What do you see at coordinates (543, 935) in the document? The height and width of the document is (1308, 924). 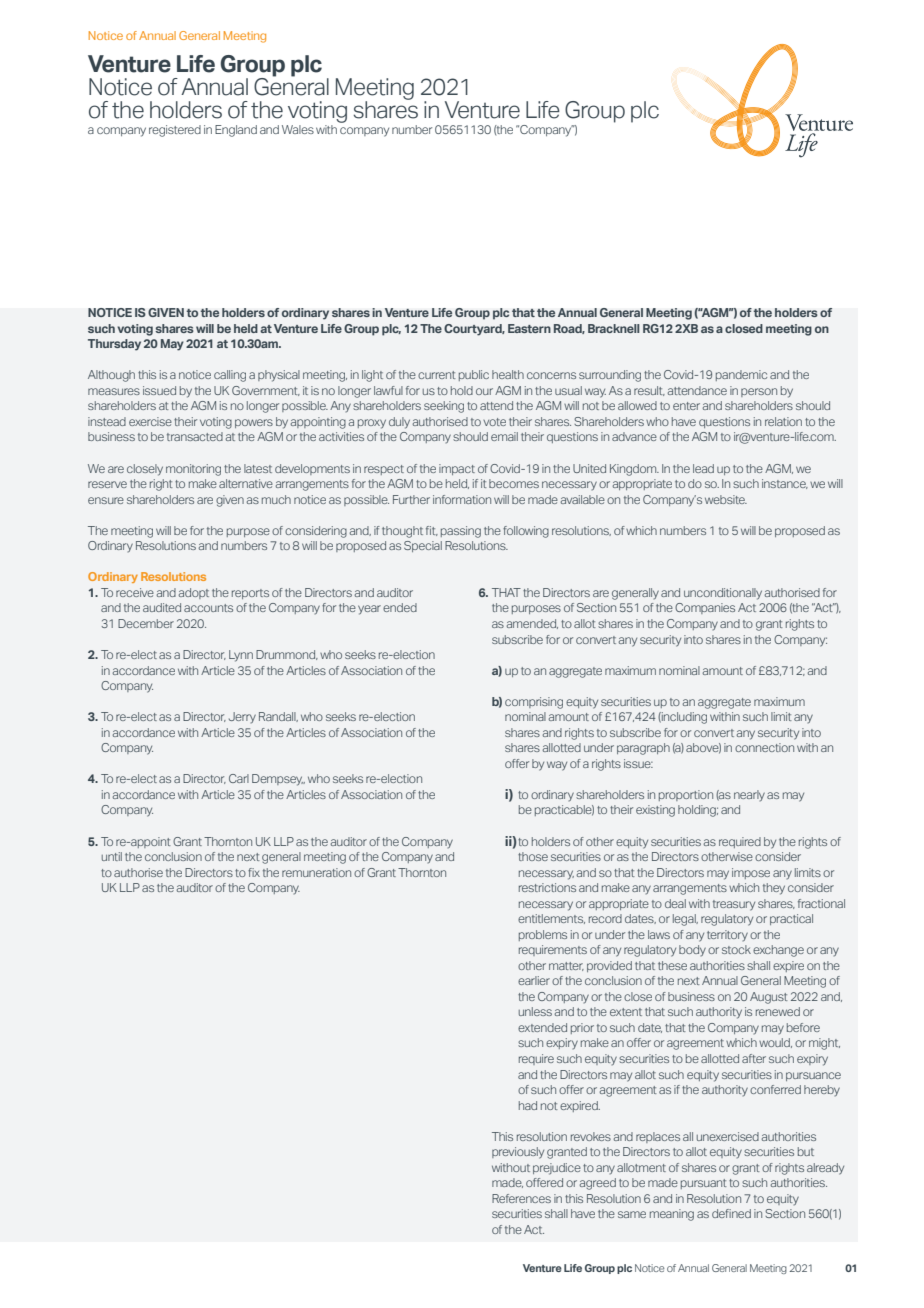 I see `problems` at bounding box center [543, 935].
